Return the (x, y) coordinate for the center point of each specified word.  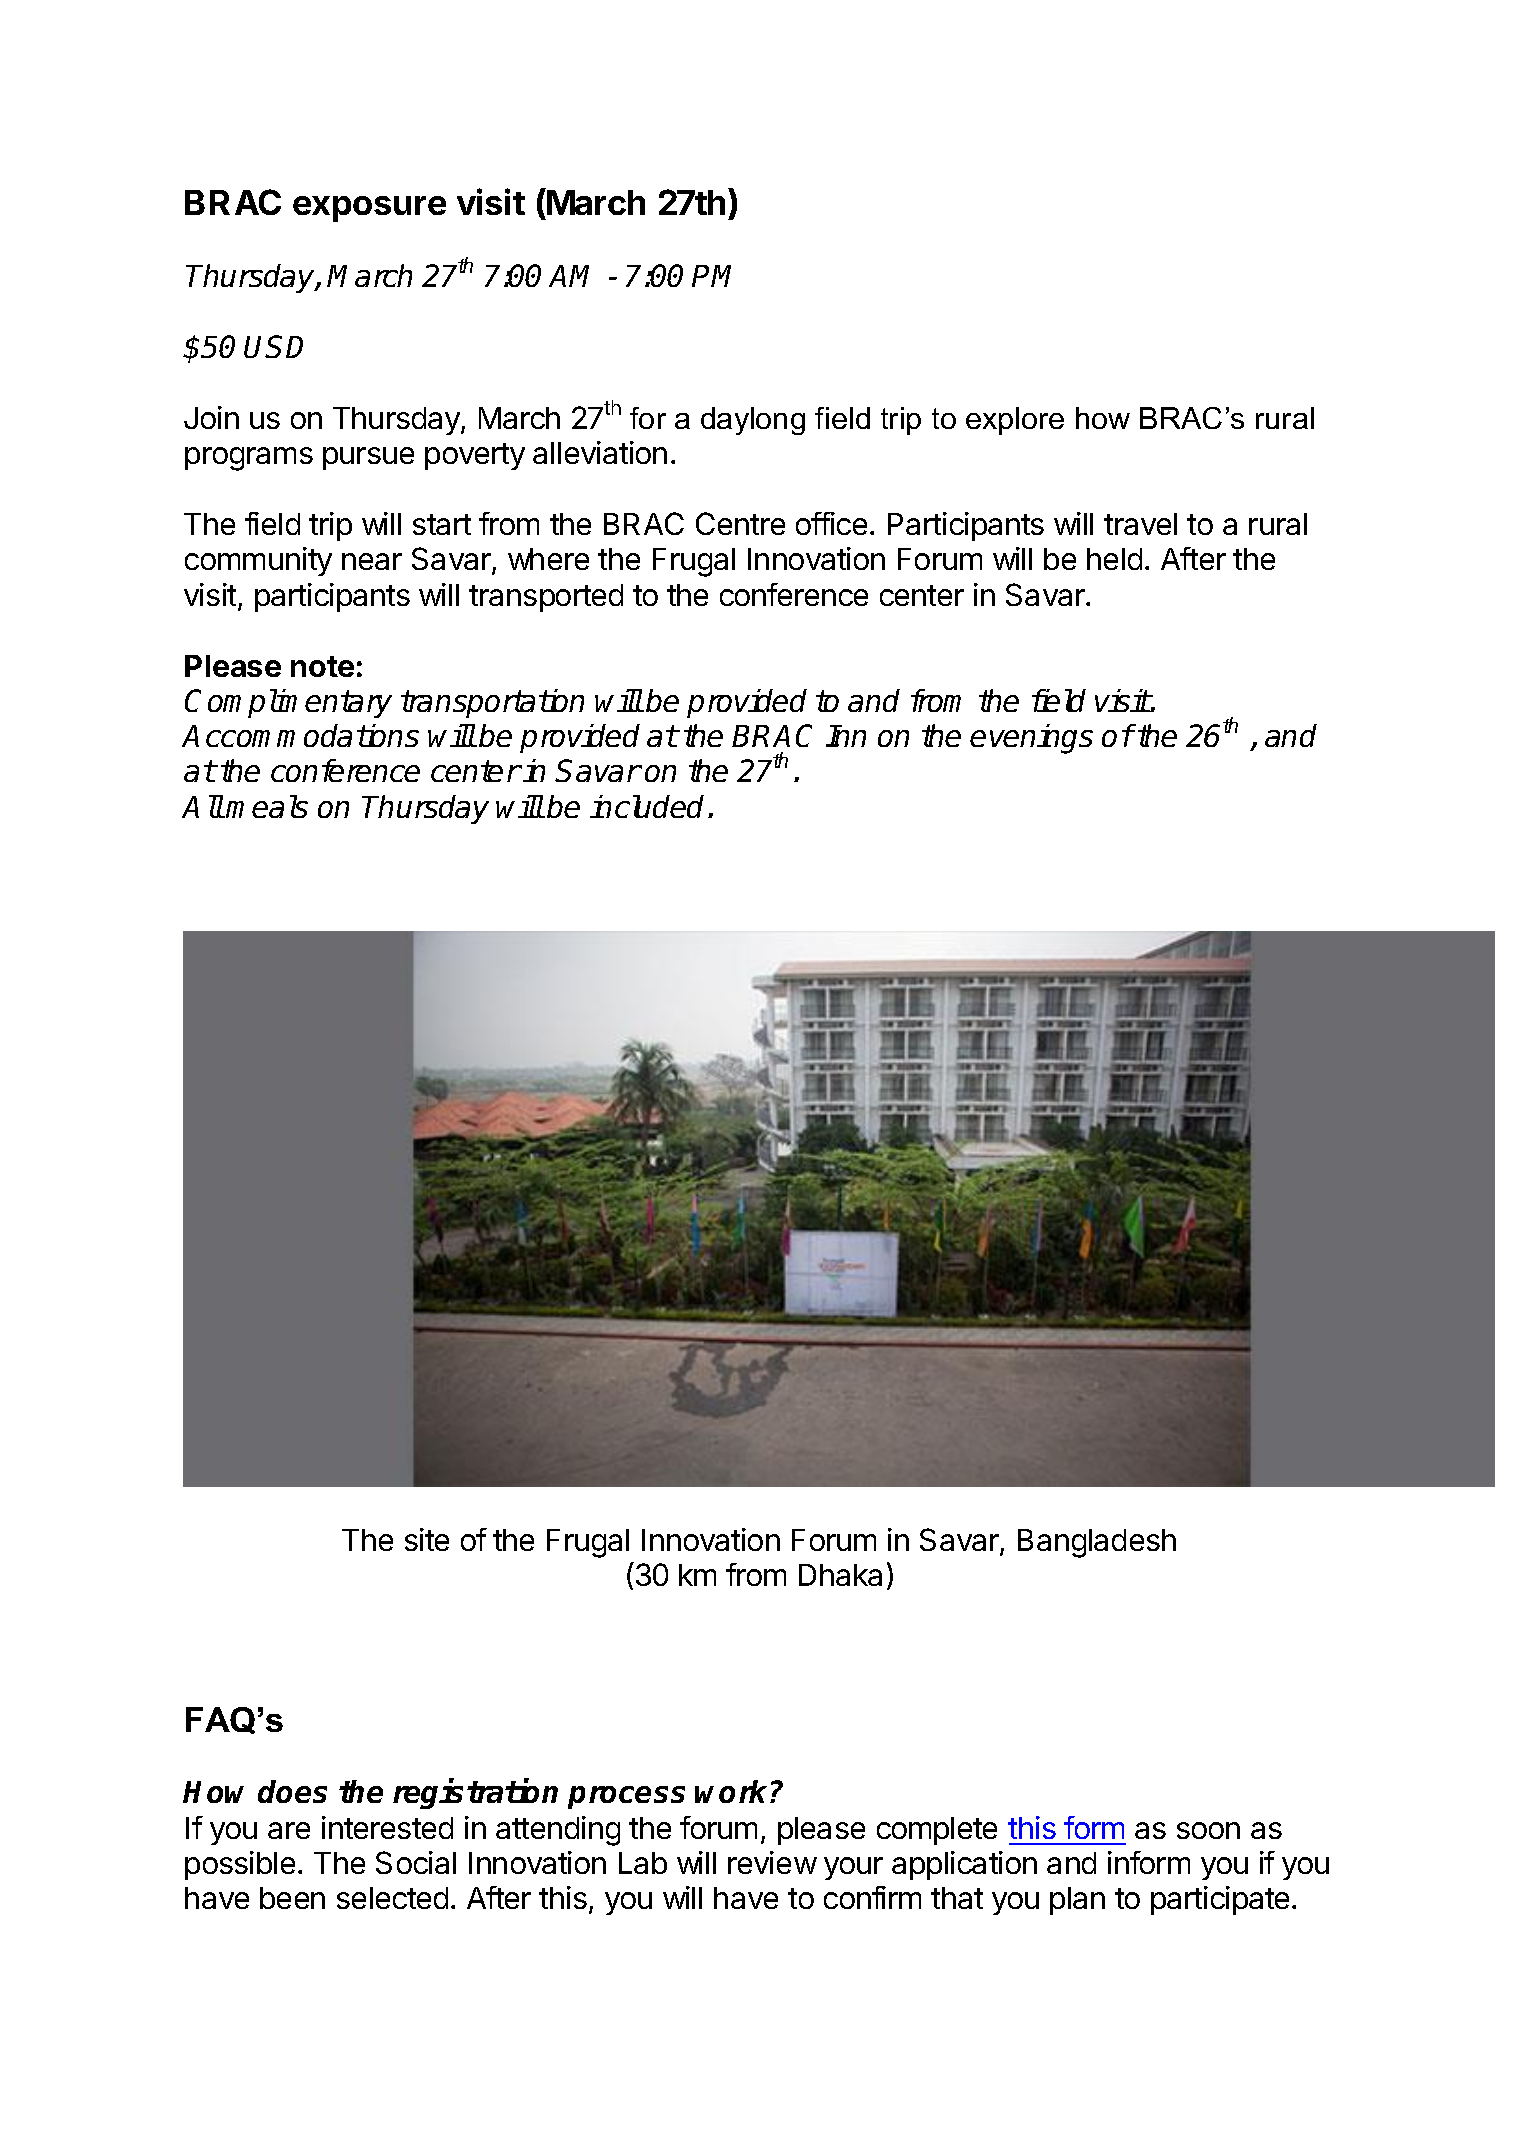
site (427, 1539)
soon (1208, 1830)
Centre (740, 523)
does (292, 1791)
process (626, 1797)
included (647, 806)
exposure (369, 209)
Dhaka (840, 1575)
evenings (1031, 739)
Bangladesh (1097, 1543)
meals (267, 806)
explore (1015, 421)
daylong (753, 421)
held (1114, 559)
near (372, 561)
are (289, 1830)
